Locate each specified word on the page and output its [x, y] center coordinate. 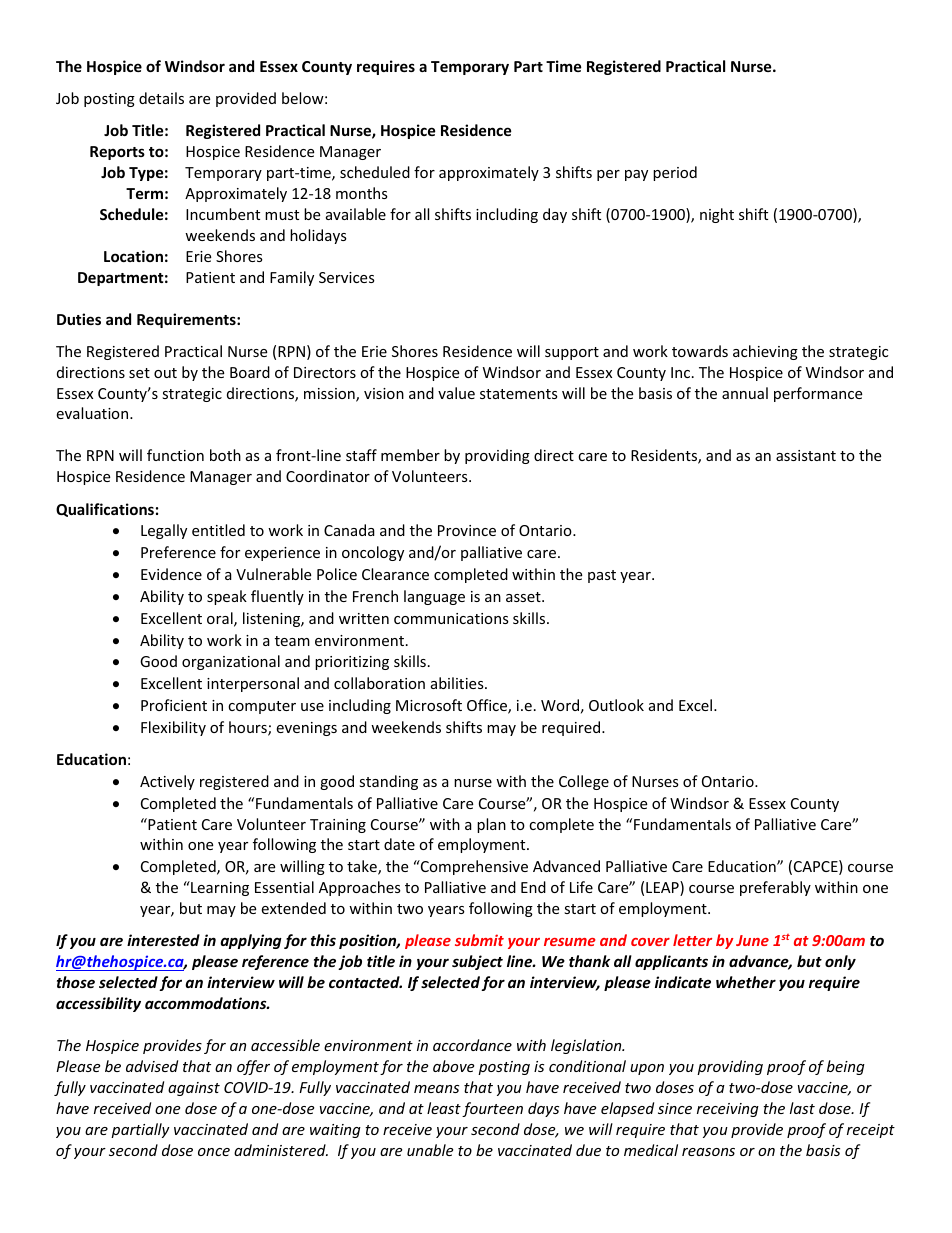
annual [745, 393]
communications [451, 618]
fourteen [492, 1109]
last [802, 1108]
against [194, 1089]
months [362, 193]
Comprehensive [473, 867]
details [161, 98]
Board [250, 372]
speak [227, 597]
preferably [775, 888]
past [602, 576]
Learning [219, 888]
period [675, 173]
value [456, 393]
